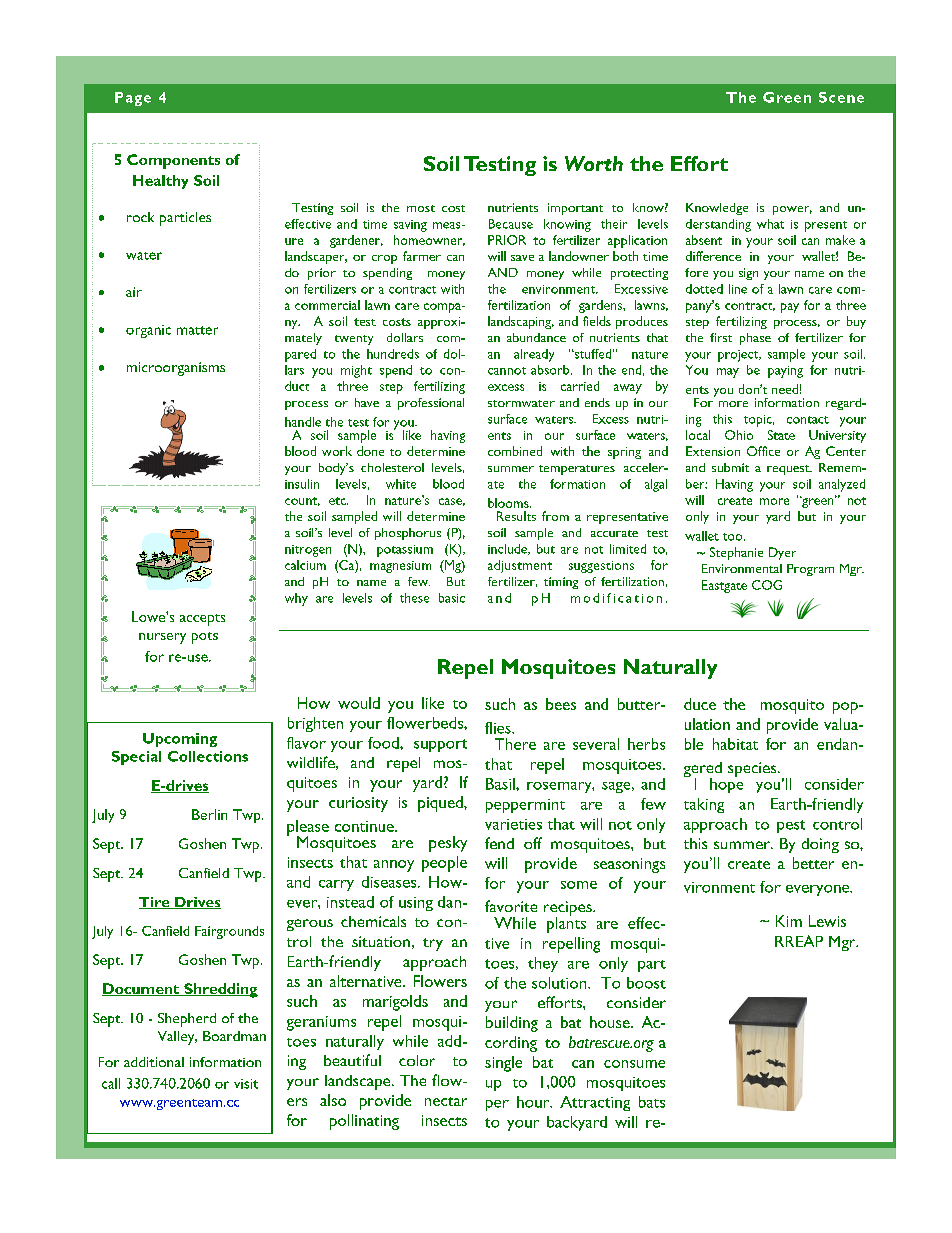  I want to click on bats, so click(652, 1102).
